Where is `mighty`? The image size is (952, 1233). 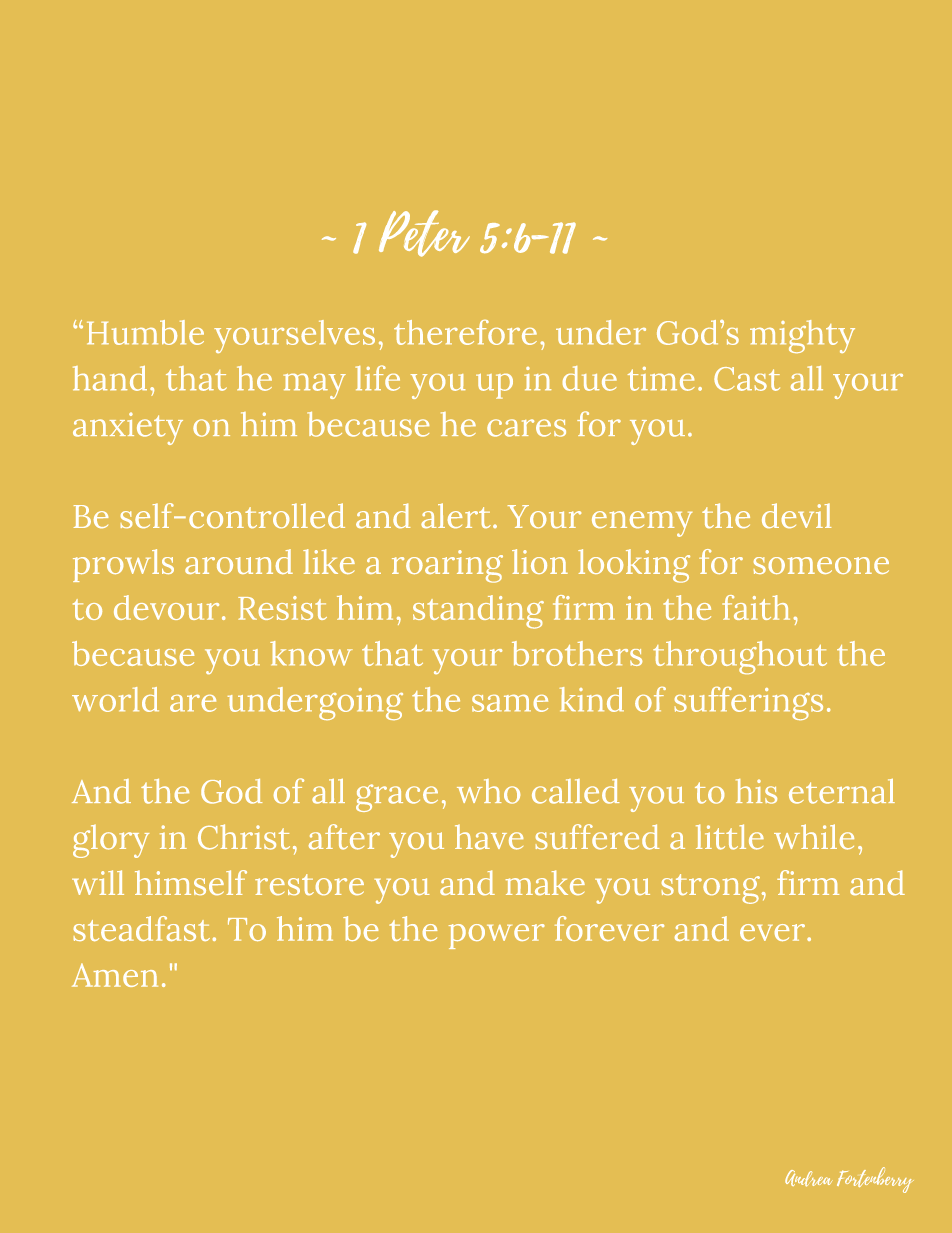
mighty is located at coordinates (802, 336).
